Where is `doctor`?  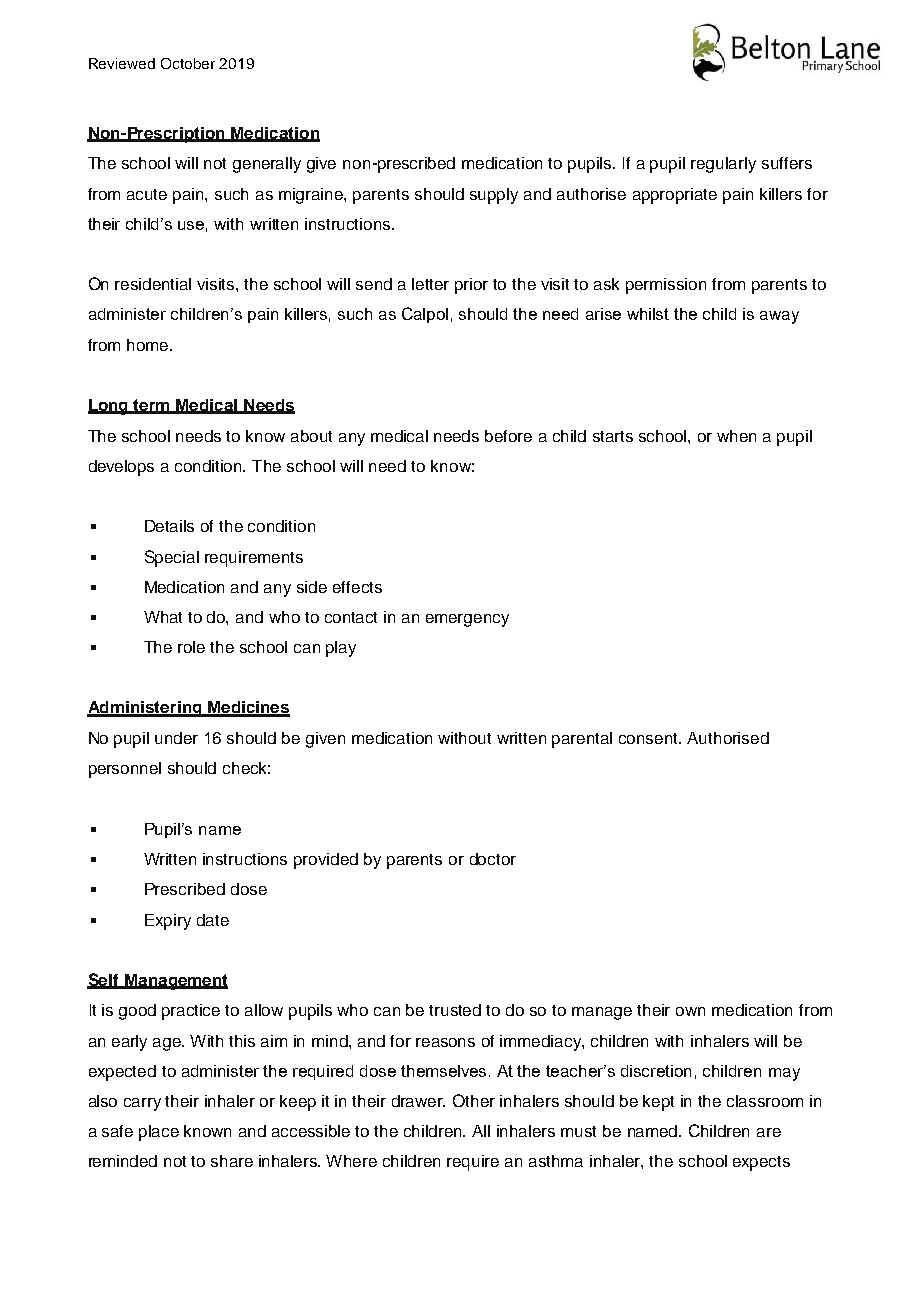
doctor is located at coordinates (493, 859).
